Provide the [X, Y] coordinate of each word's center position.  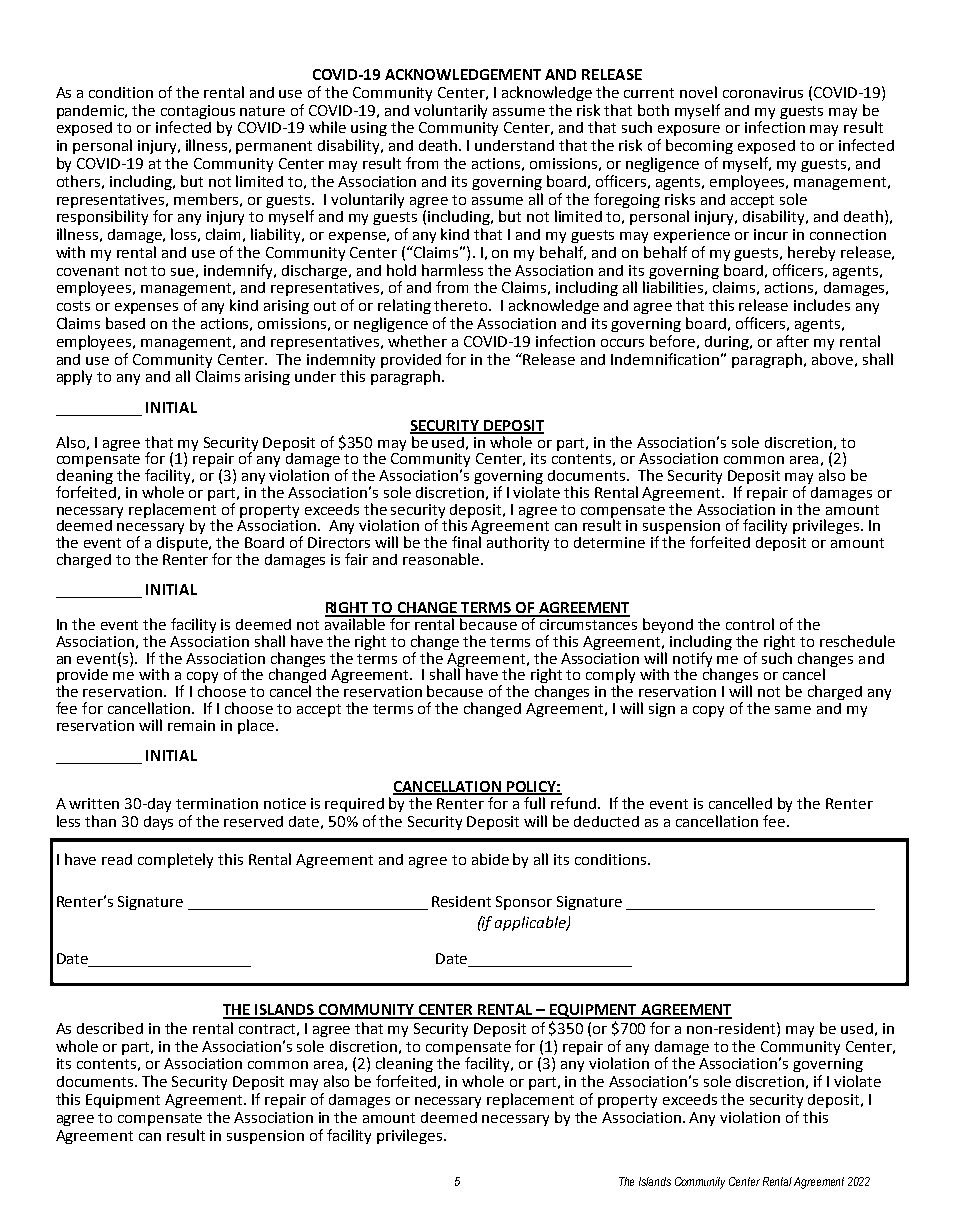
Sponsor [524, 903]
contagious [198, 112]
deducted [606, 821]
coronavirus [763, 92]
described [110, 1028]
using [369, 129]
